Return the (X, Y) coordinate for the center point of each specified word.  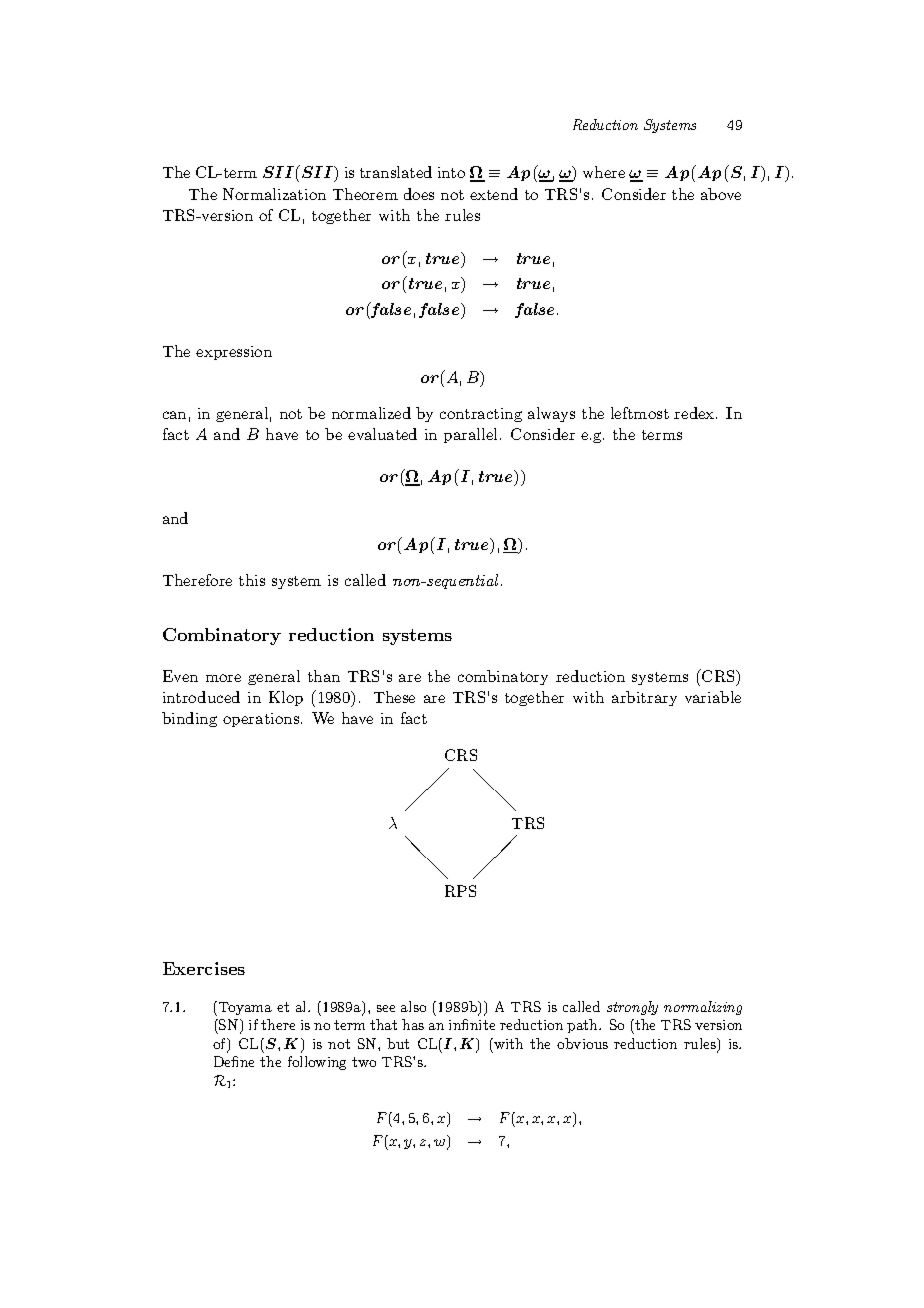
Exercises (204, 968)
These (394, 697)
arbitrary (644, 698)
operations (262, 720)
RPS (460, 891)
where (604, 172)
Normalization (274, 194)
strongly (632, 1008)
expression (234, 353)
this (252, 580)
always (551, 414)
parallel (470, 435)
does (419, 194)
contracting (481, 415)
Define (234, 1061)
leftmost (640, 413)
